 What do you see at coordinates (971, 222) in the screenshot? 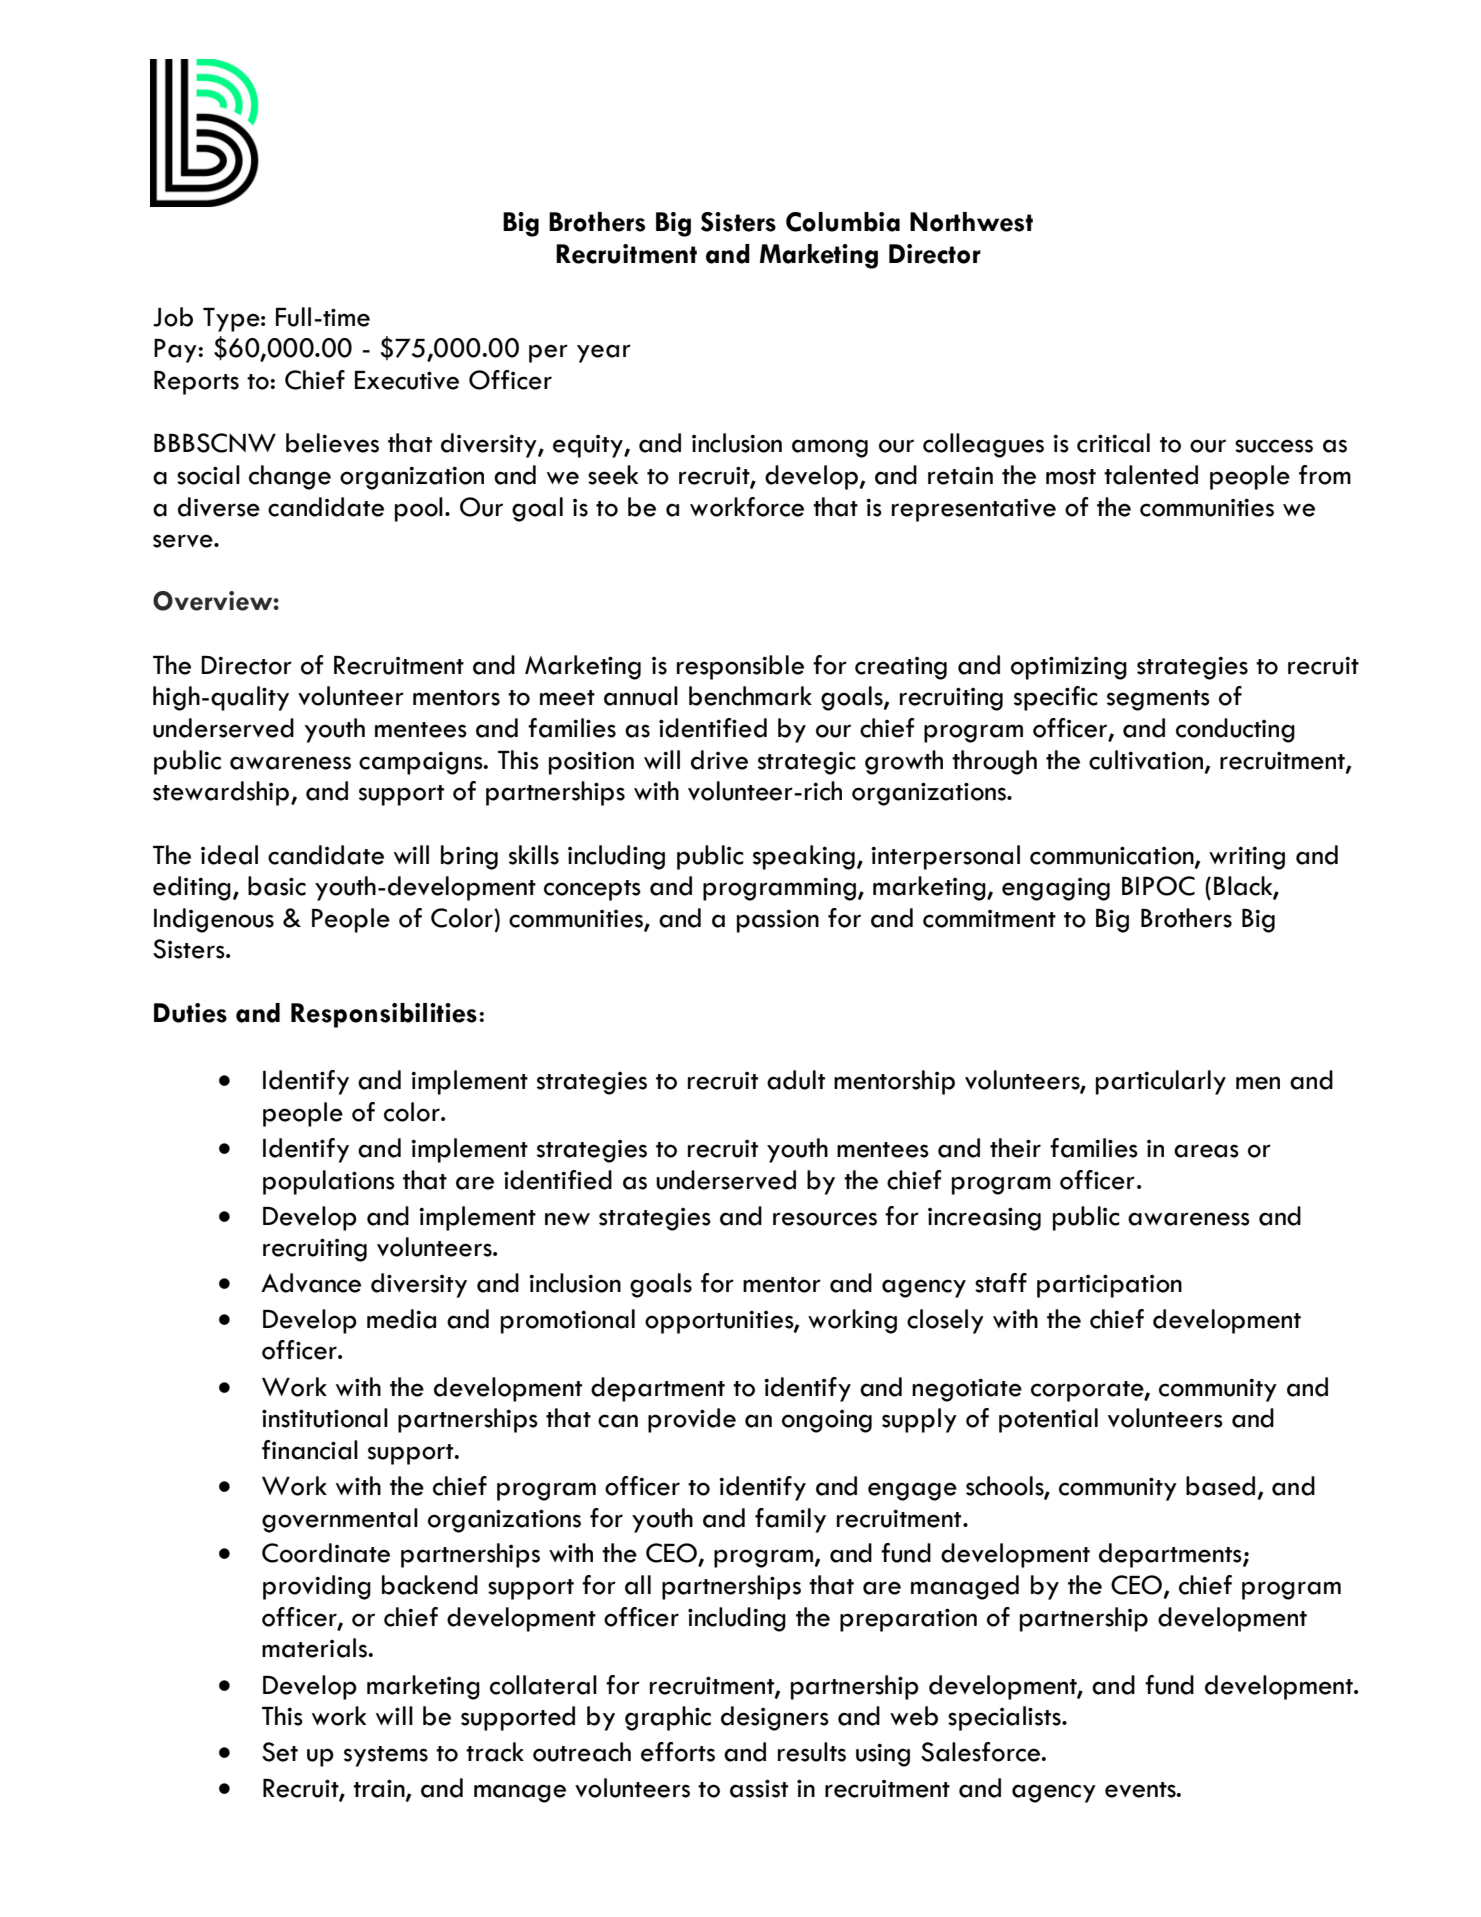
I see `Northwest` at bounding box center [971, 222].
